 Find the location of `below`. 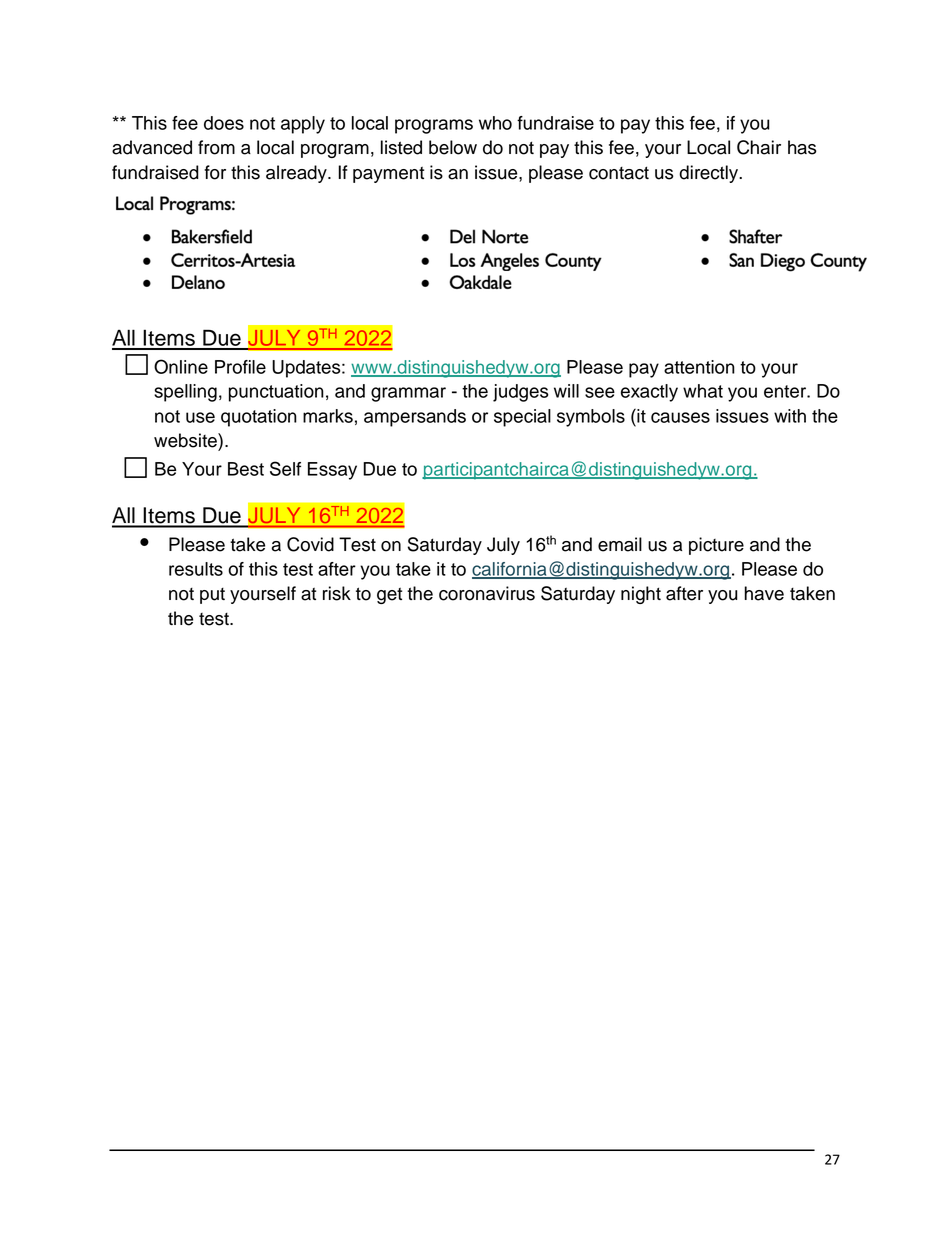

below is located at coordinates (453, 147).
